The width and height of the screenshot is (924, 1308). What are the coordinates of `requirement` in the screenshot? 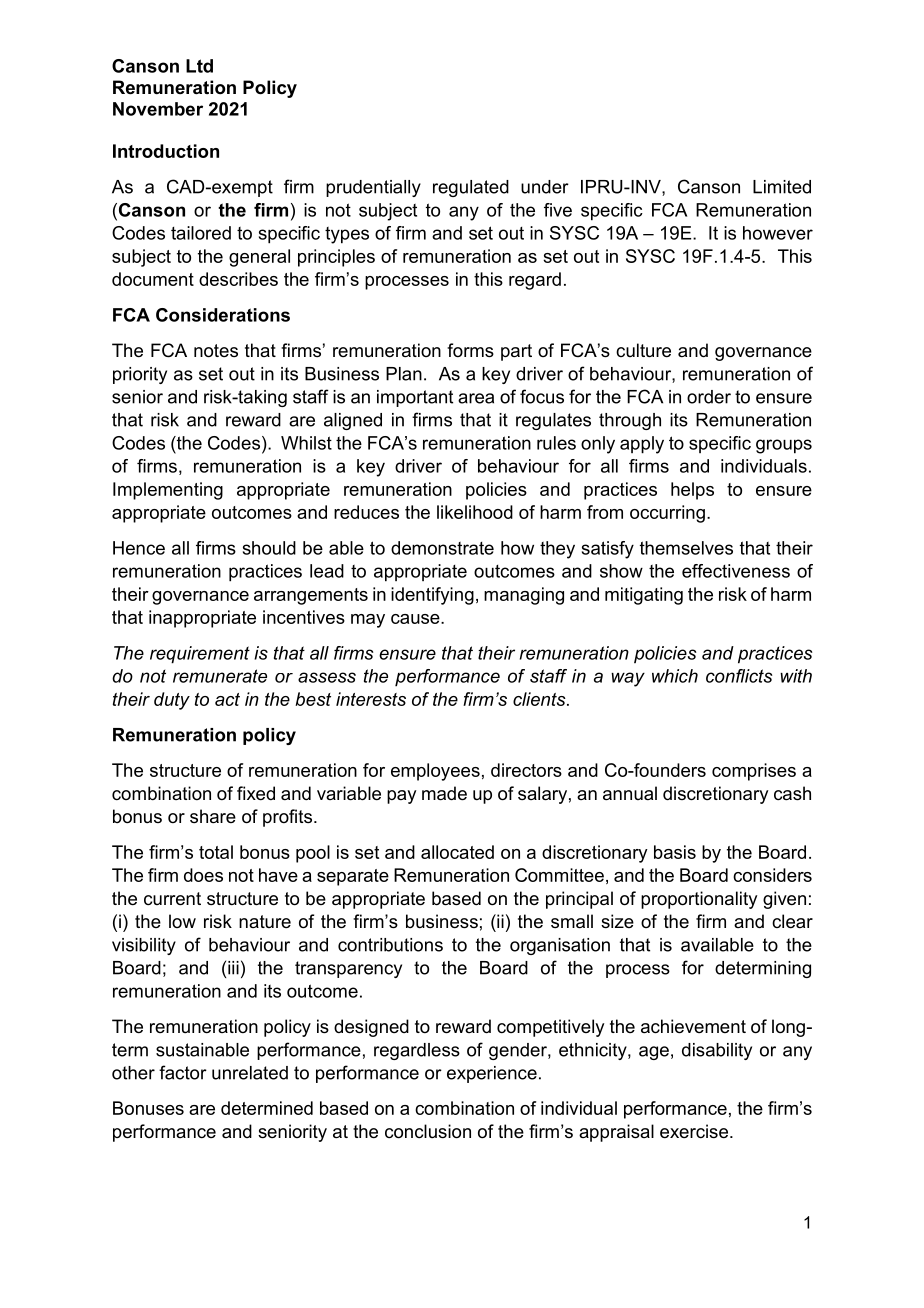 It's located at (200, 655).
